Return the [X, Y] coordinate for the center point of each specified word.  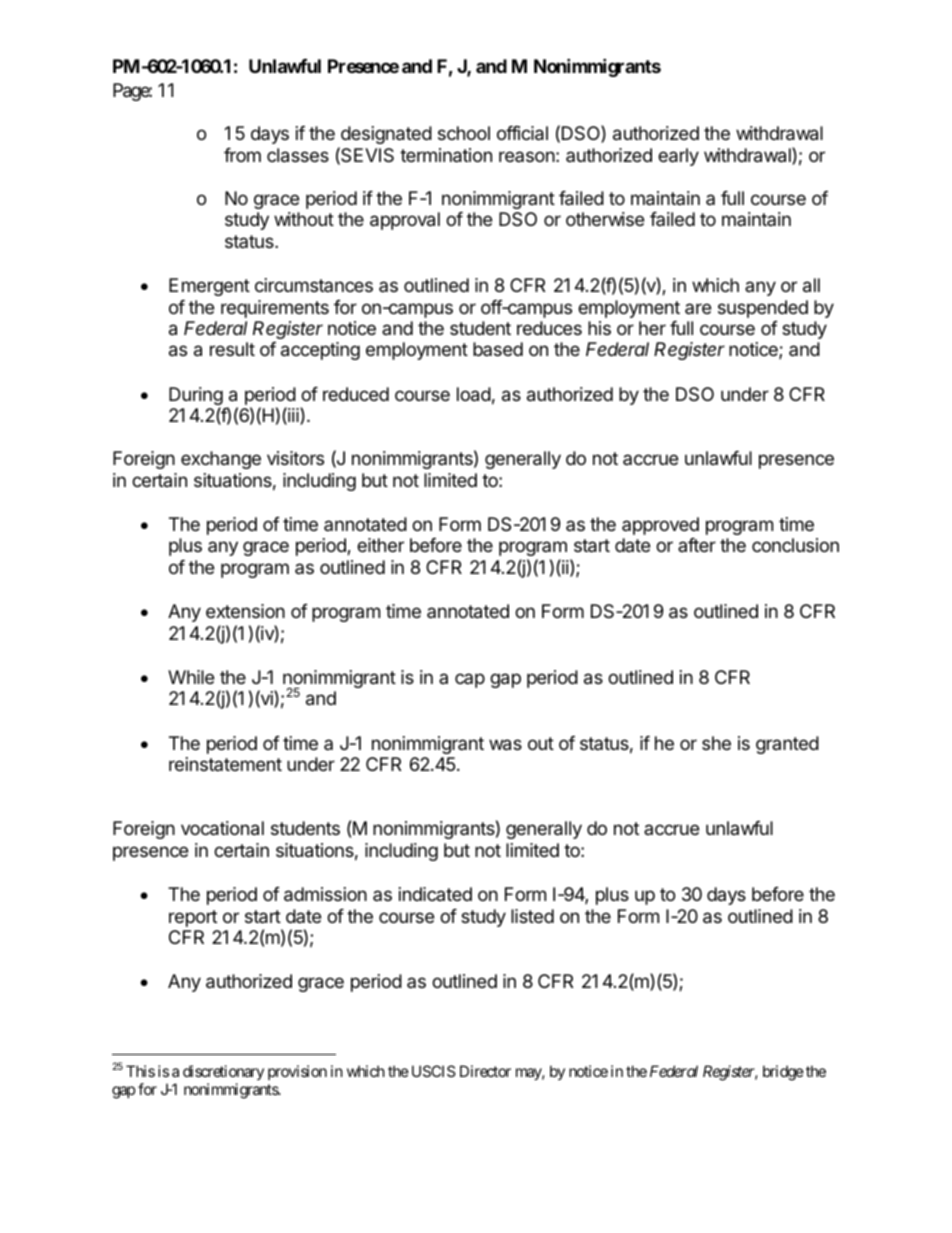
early [678, 157]
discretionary [223, 1072]
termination [446, 155]
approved [660, 526]
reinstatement [225, 764]
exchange [221, 460]
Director [485, 1071]
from [242, 155]
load [474, 394]
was [505, 745]
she [716, 743]
